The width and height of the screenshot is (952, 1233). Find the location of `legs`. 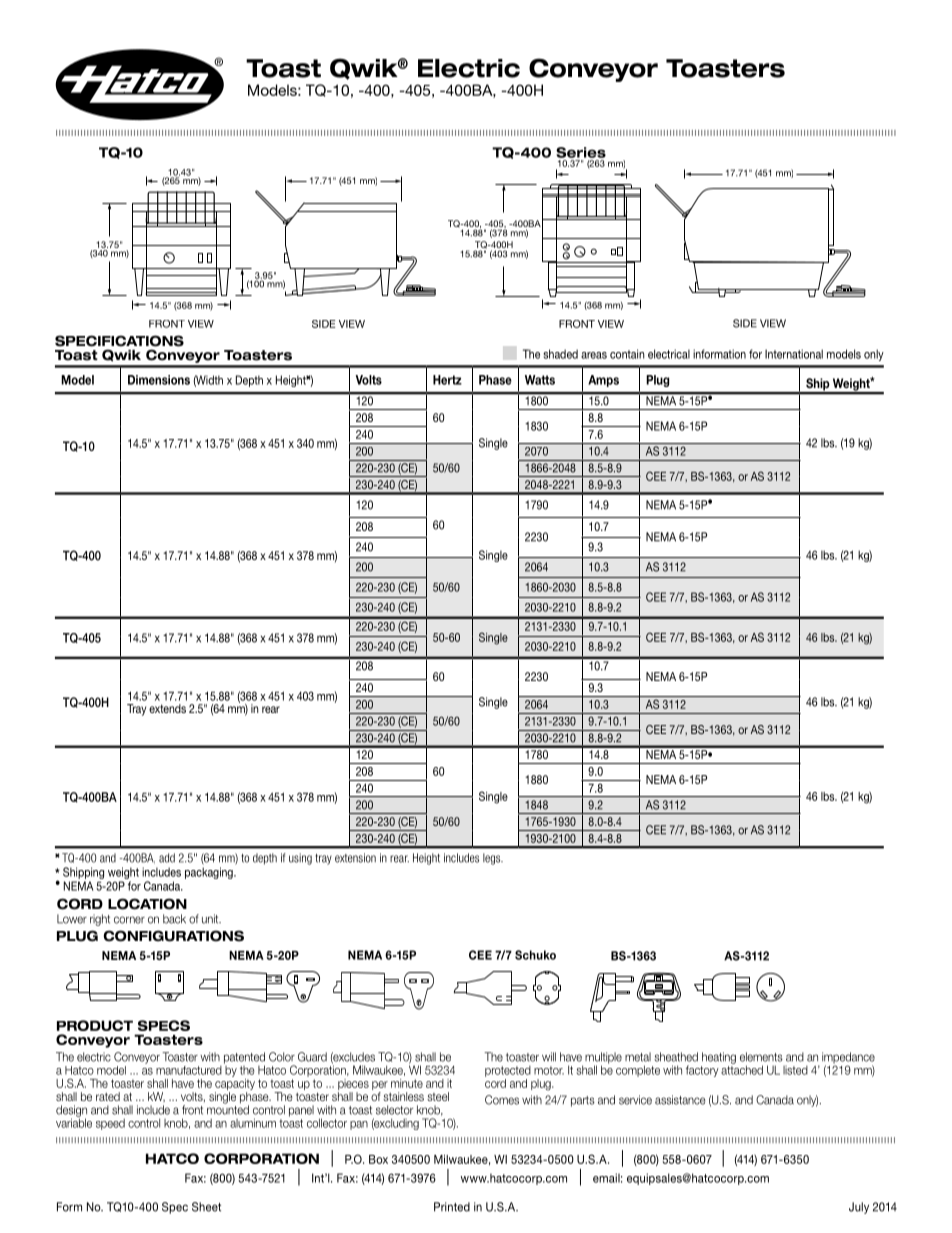

legs is located at coordinates (493, 859).
